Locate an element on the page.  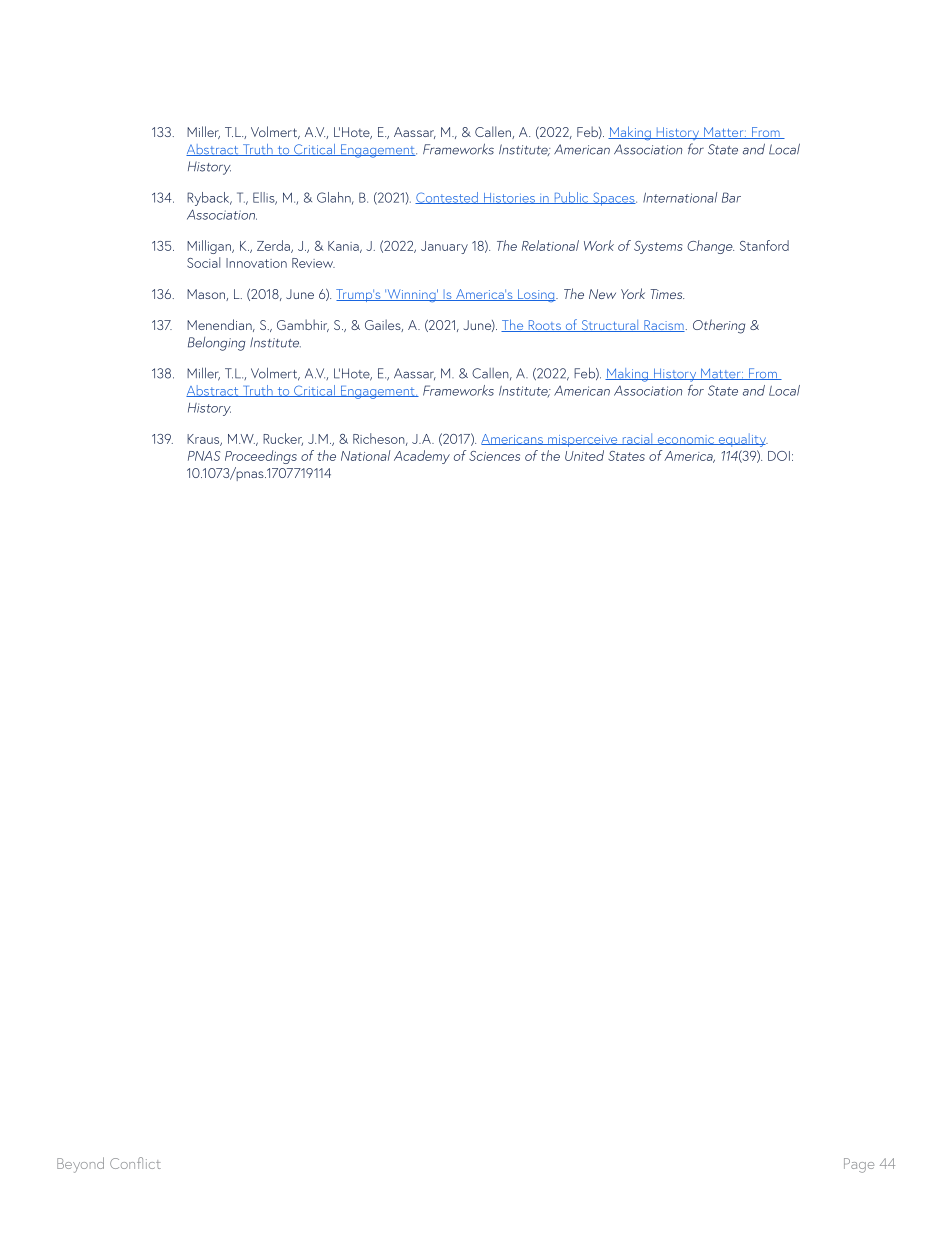
equality is located at coordinates (742, 440).
